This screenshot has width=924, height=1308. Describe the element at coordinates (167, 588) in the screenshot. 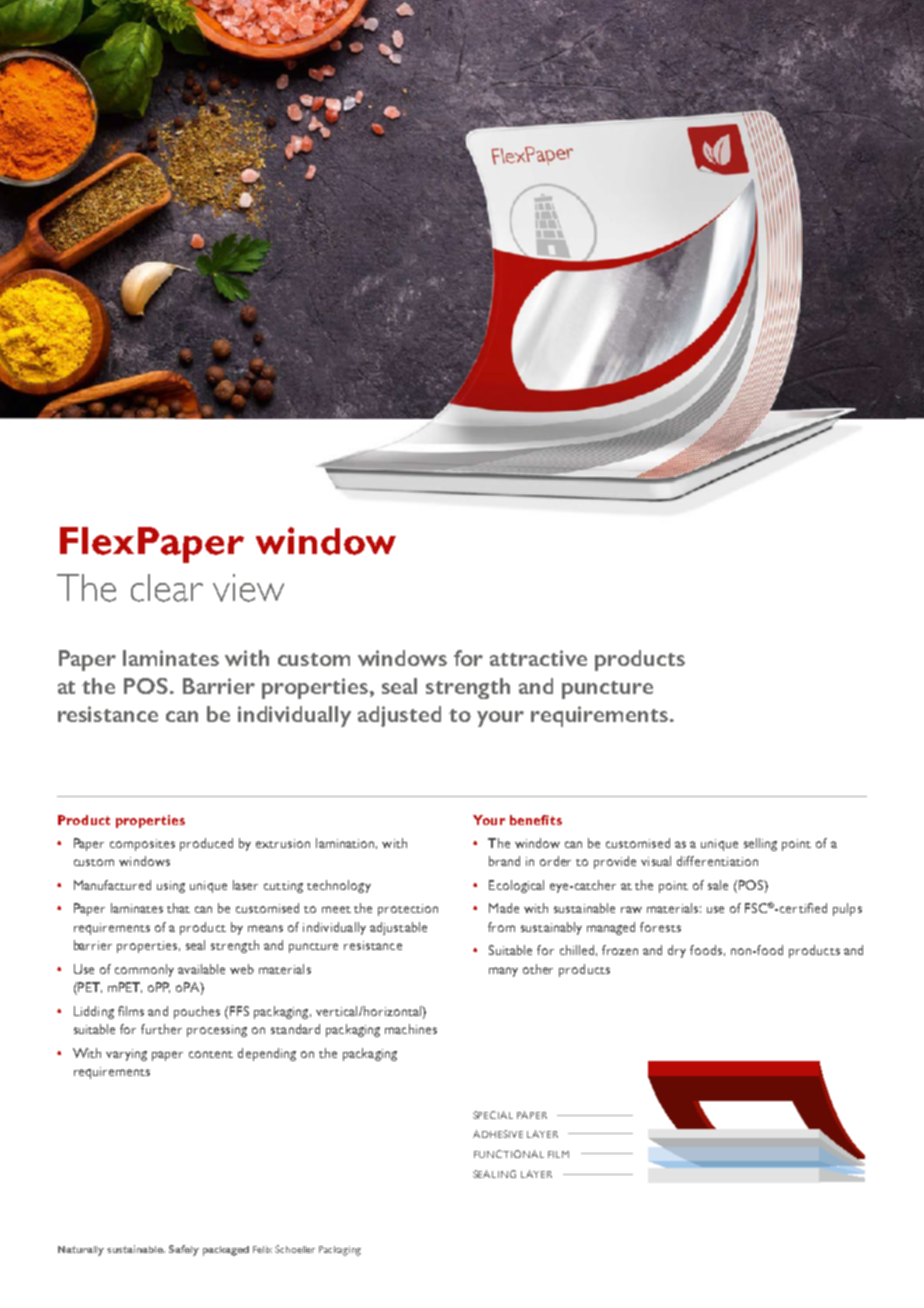

I see `clear` at that location.
